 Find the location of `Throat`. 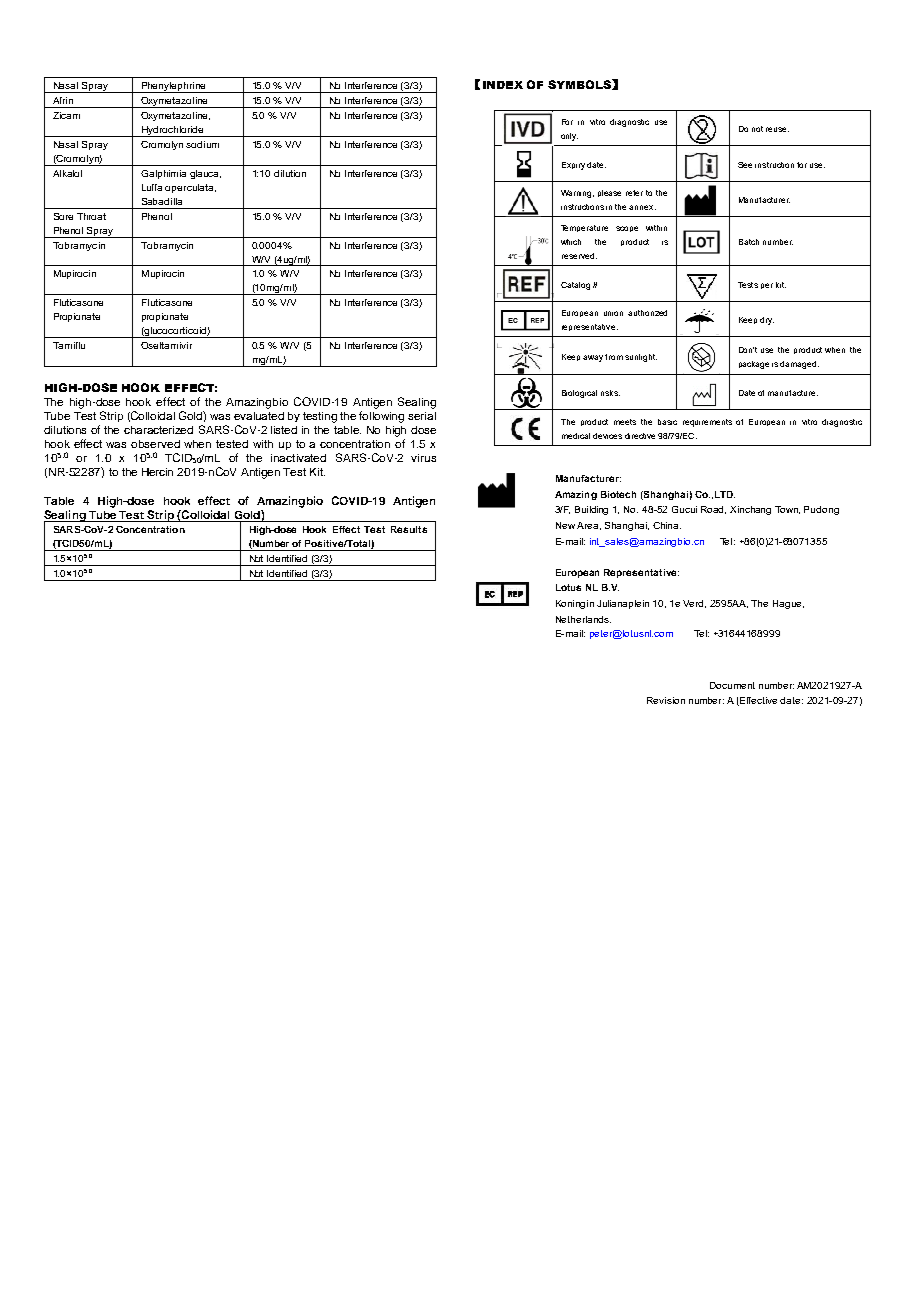

Throat is located at coordinates (91, 216).
